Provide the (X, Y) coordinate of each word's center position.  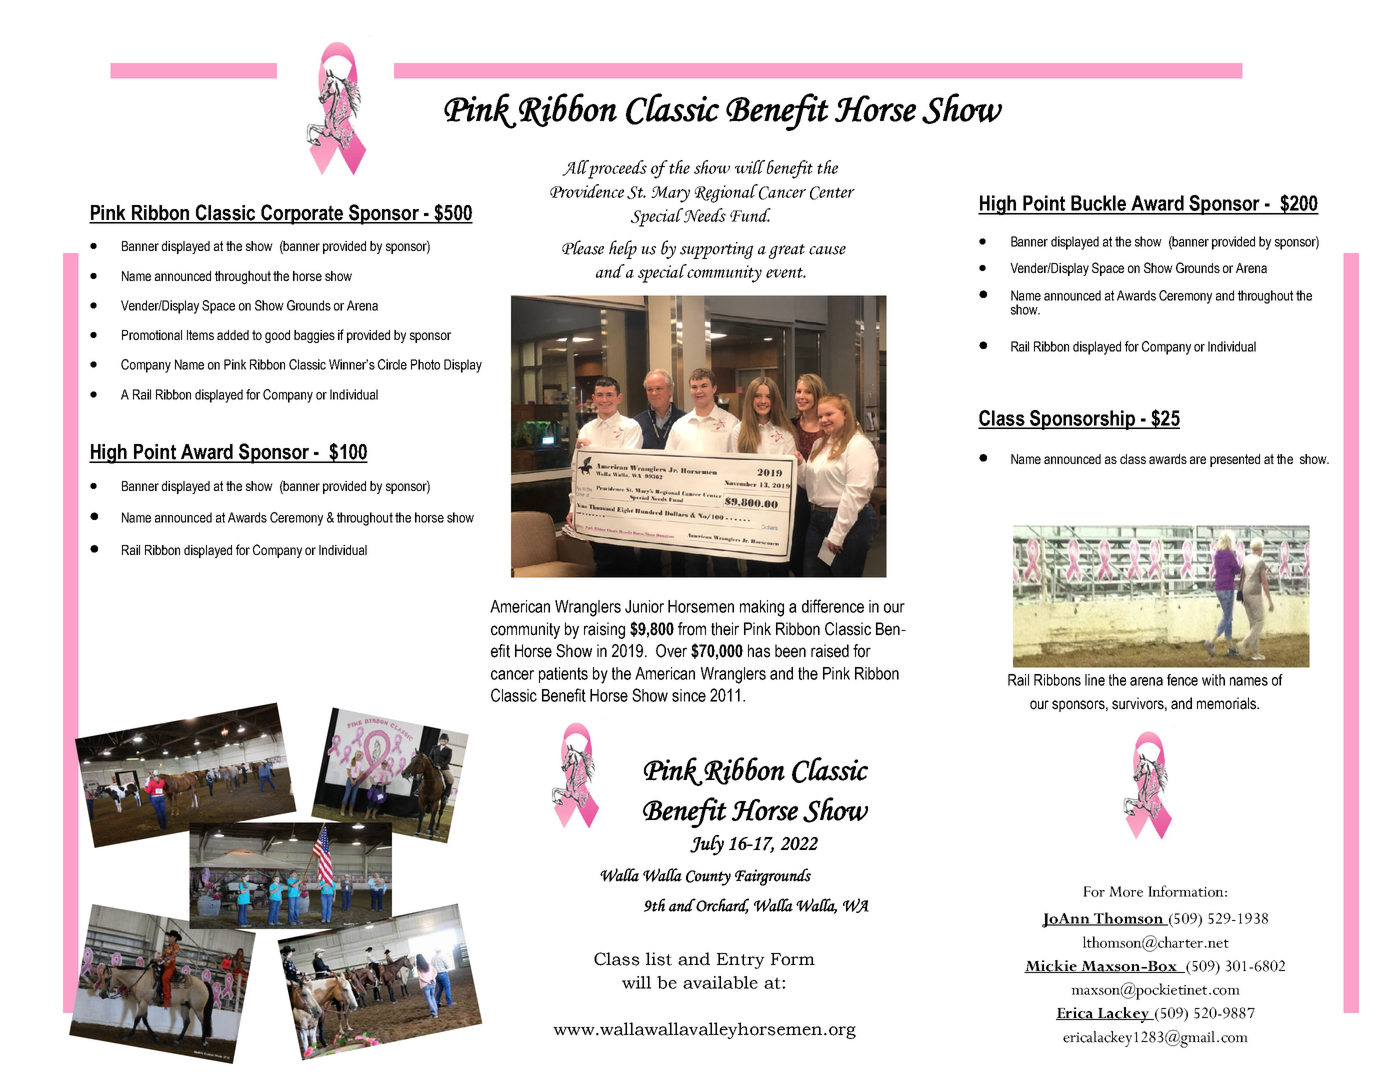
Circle (392, 364)
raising (604, 630)
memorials (1227, 703)
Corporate (302, 214)
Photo (425, 364)
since (689, 695)
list (659, 959)
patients (563, 675)
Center (832, 193)
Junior (644, 606)
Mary (670, 194)
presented (1235, 460)
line (1095, 680)
